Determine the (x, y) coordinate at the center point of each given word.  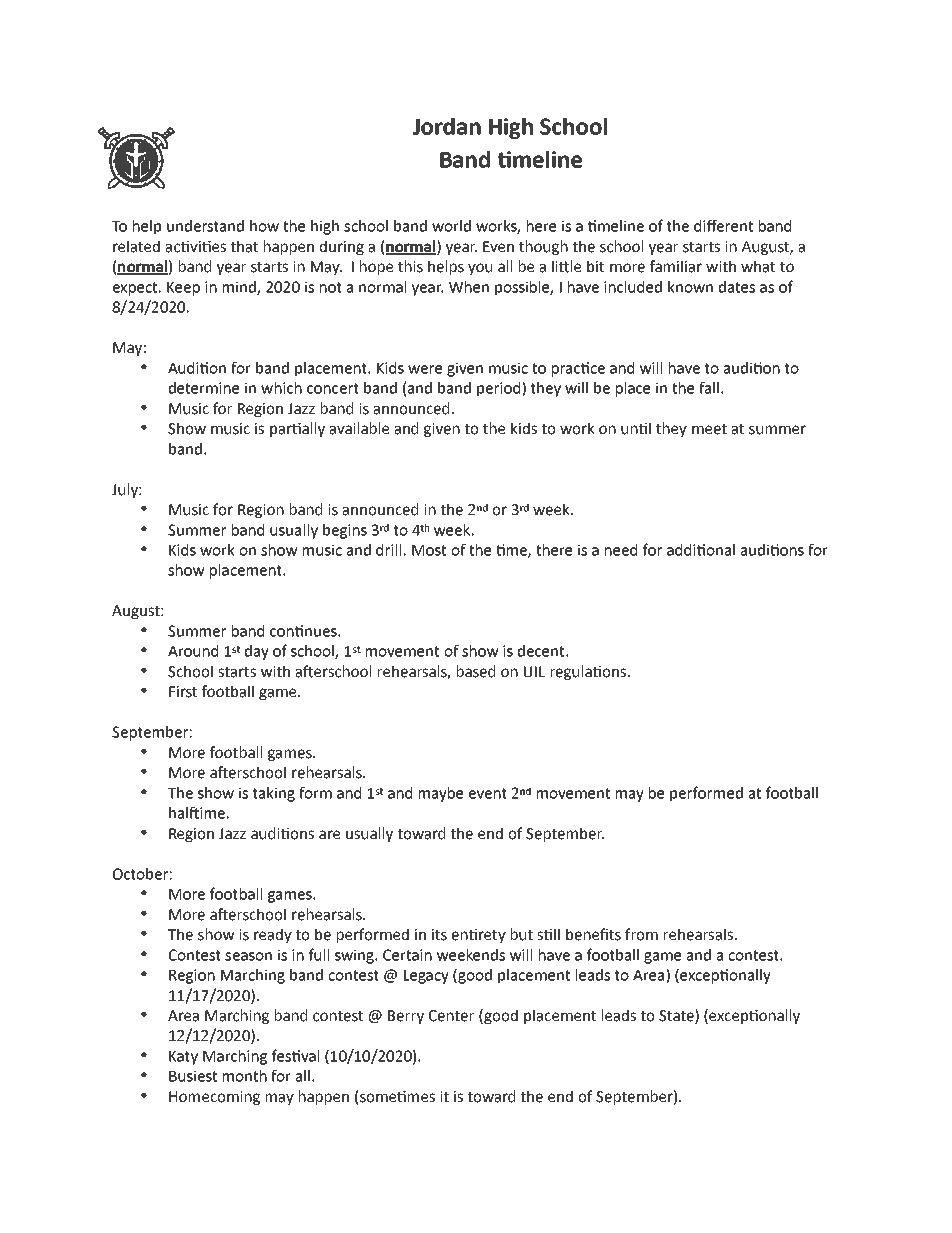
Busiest (193, 1076)
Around (193, 651)
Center (451, 1016)
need (621, 550)
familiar (676, 266)
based (476, 671)
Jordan (447, 126)
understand (205, 226)
